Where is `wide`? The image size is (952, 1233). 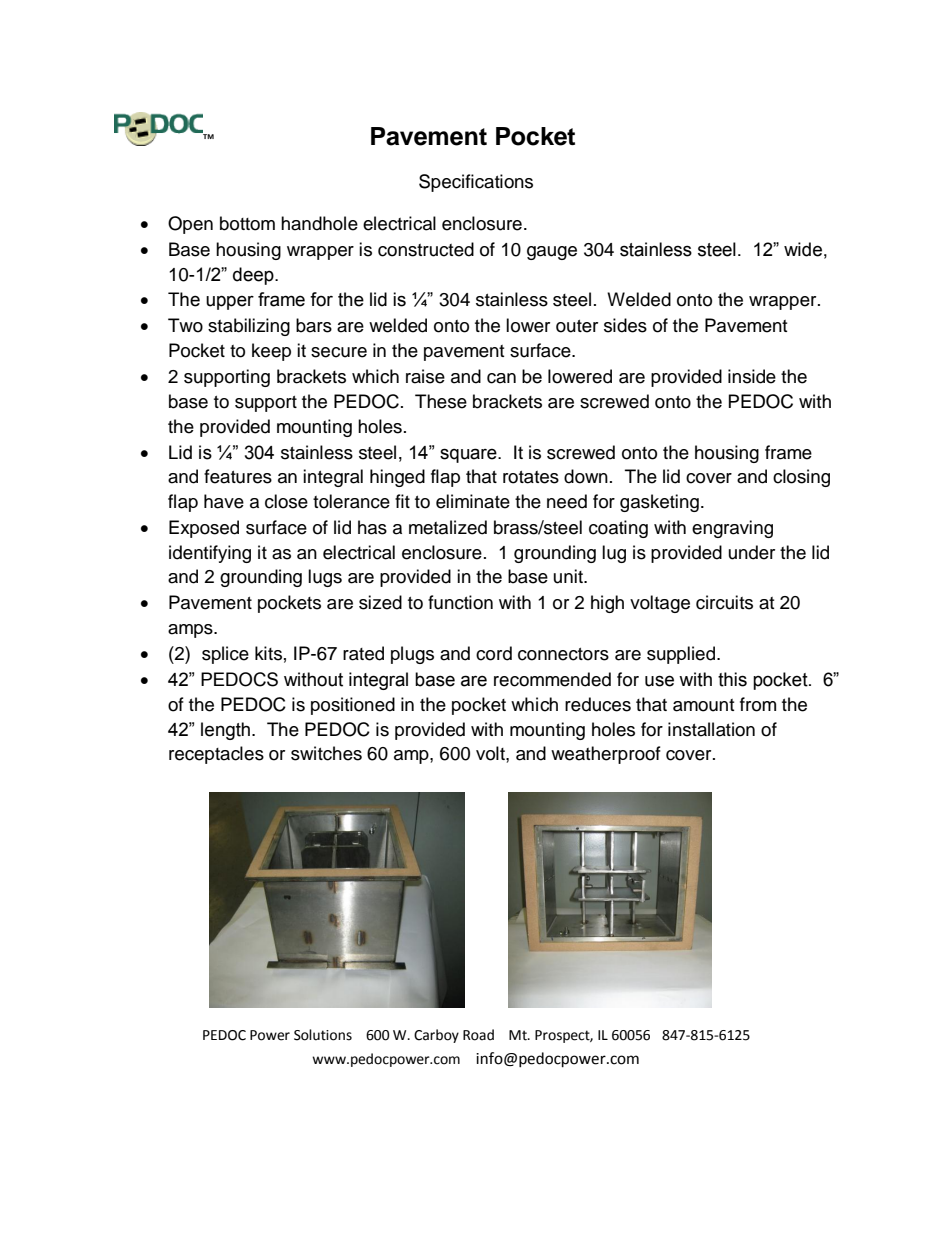
wide is located at coordinates (803, 249).
